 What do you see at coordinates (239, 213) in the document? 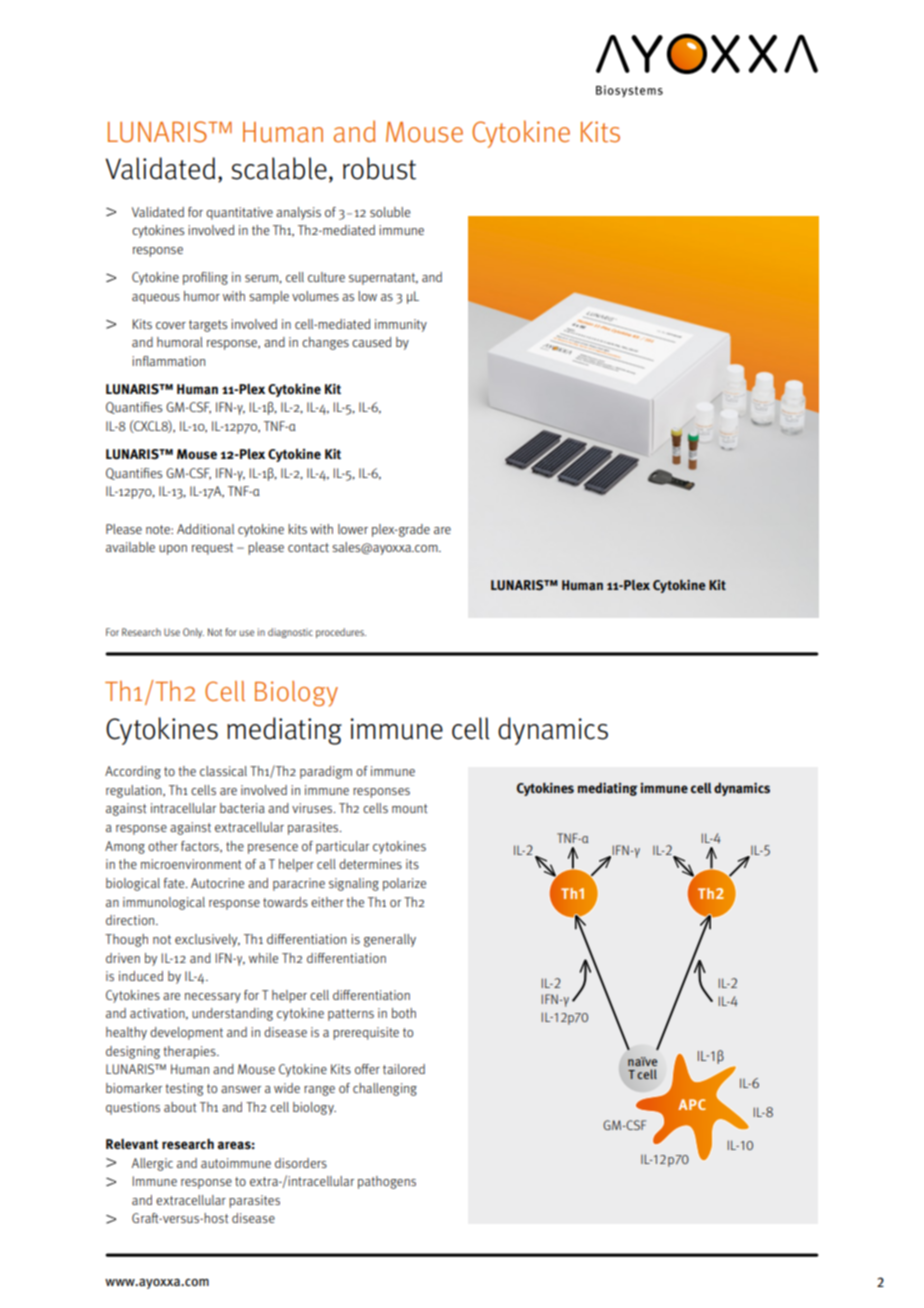
I see `quantitative` at bounding box center [239, 213].
